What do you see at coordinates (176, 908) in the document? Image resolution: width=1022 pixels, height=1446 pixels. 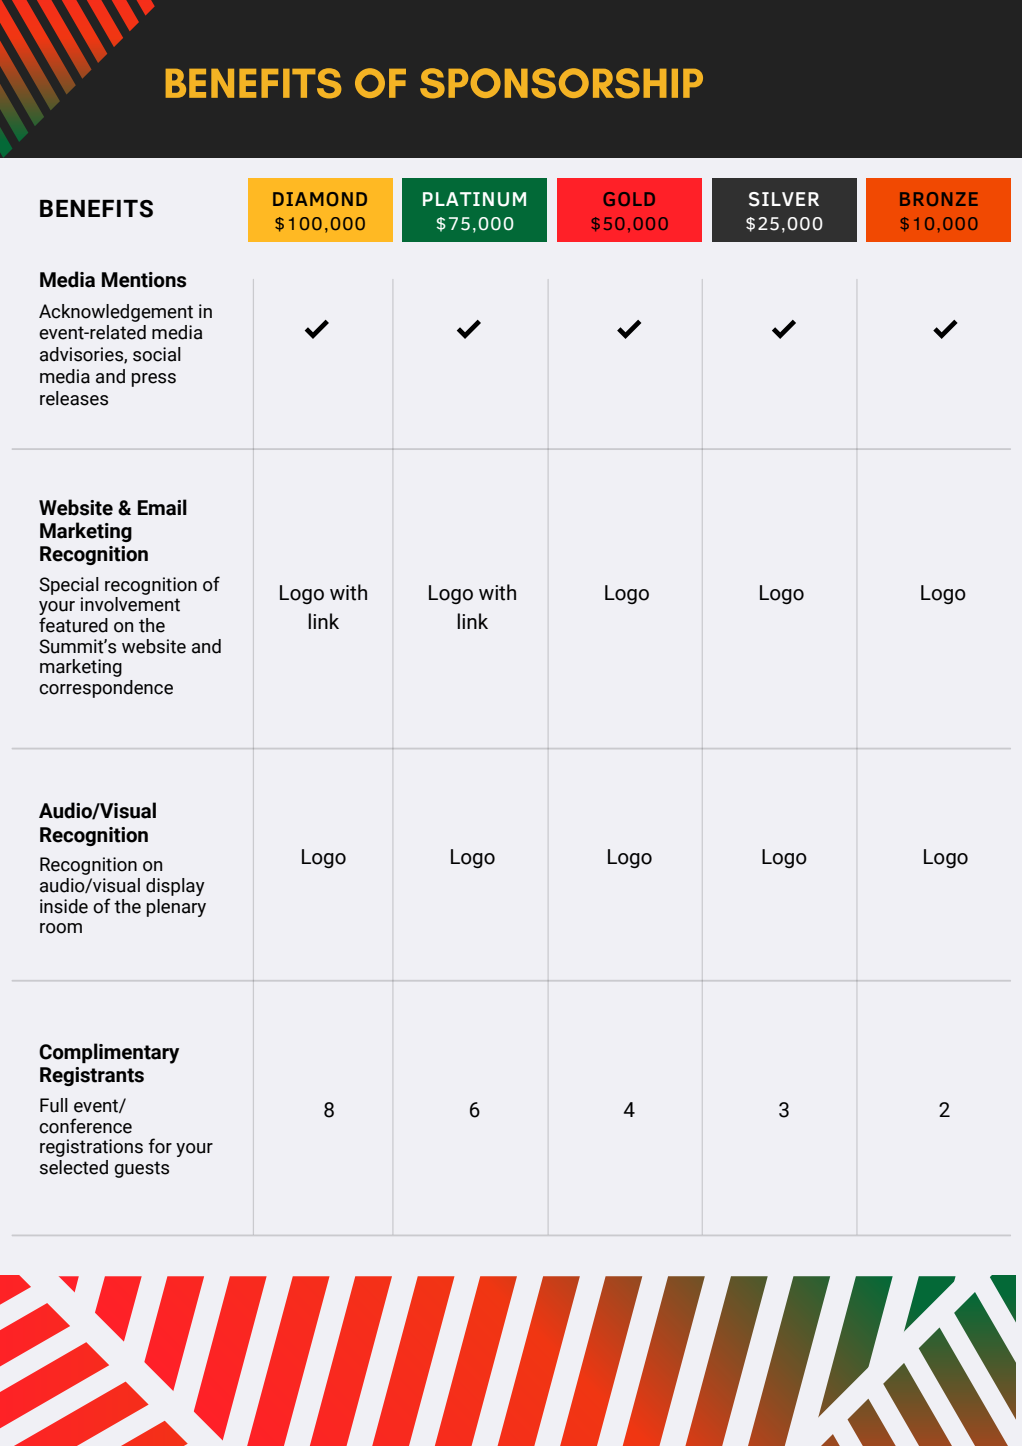 I see `plenary` at bounding box center [176, 908].
